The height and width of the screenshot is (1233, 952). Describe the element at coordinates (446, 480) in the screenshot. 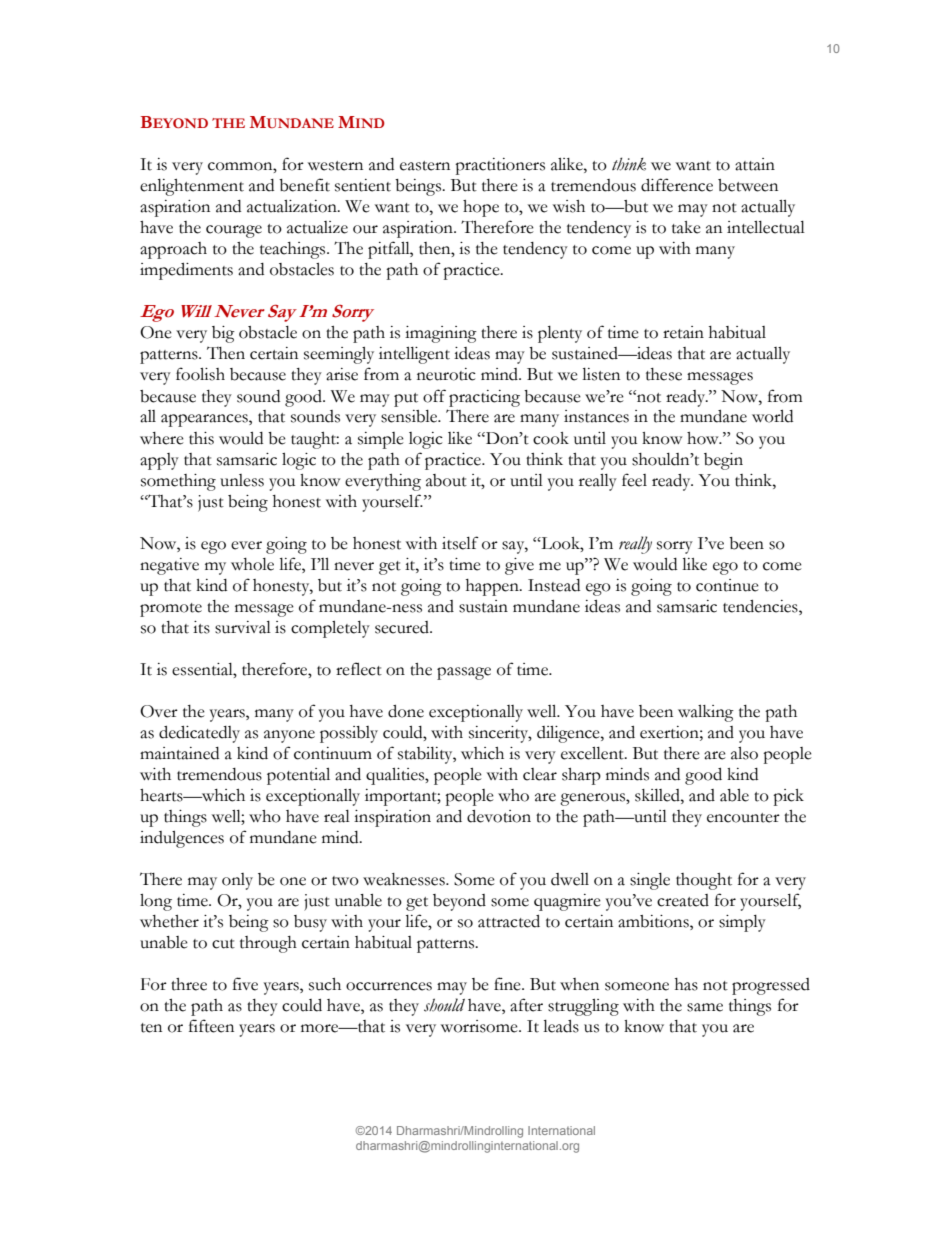

I see `about` at that location.
